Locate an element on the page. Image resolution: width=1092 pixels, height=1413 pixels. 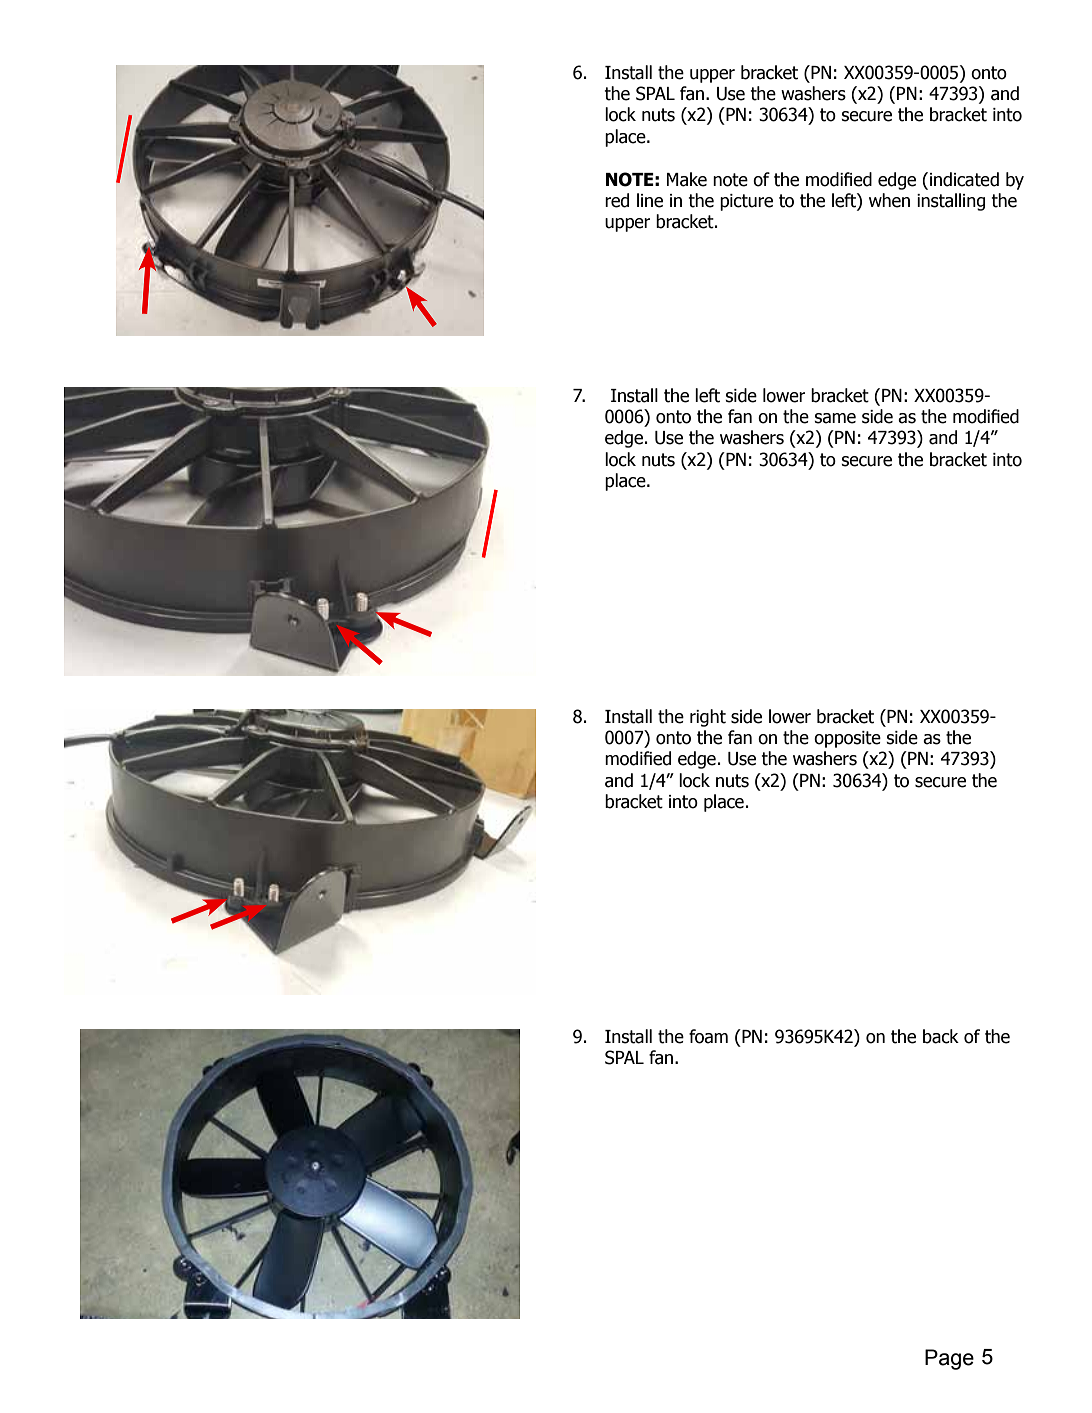
same is located at coordinates (835, 418).
